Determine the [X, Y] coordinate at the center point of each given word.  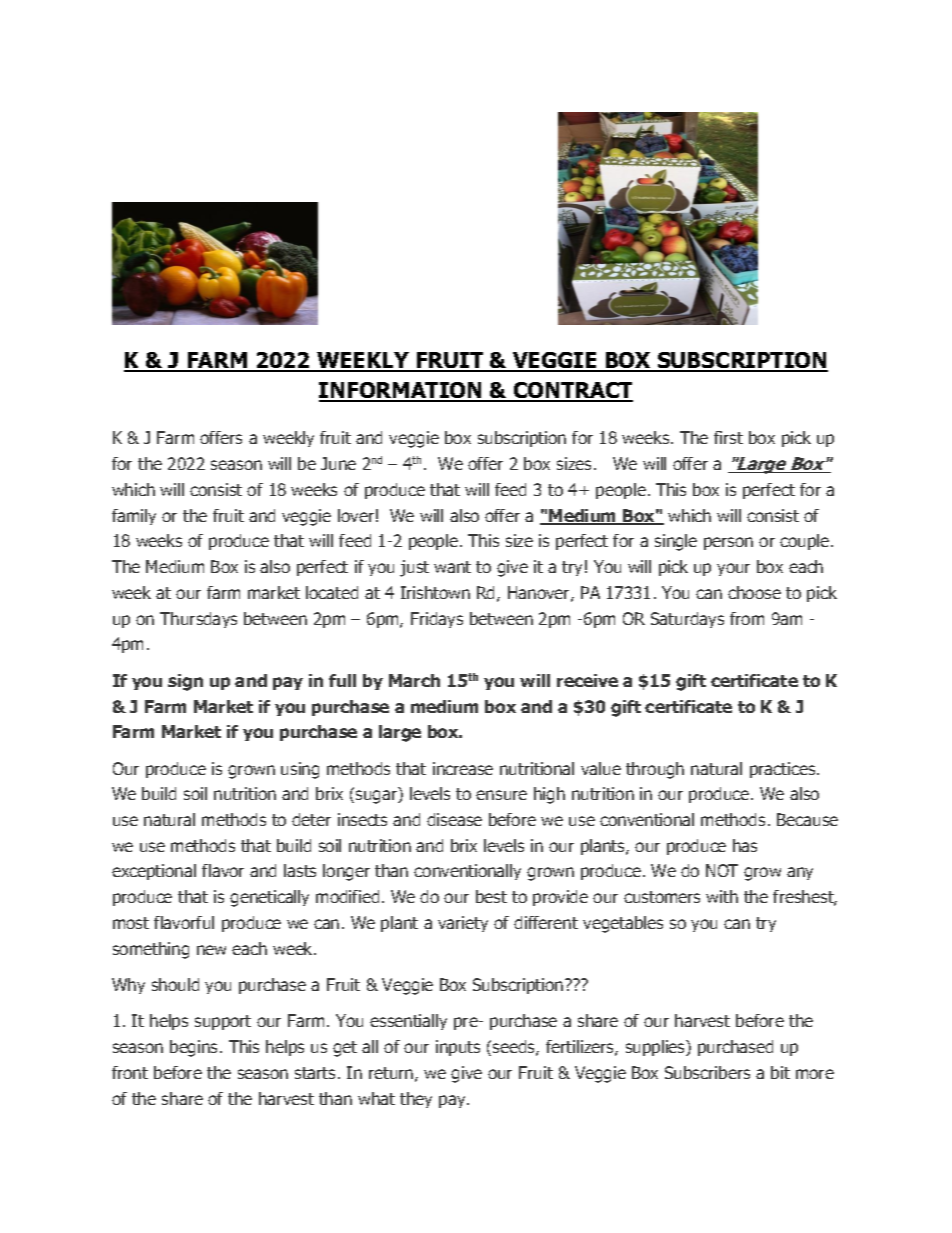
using [300, 770]
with [722, 896]
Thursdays [198, 620]
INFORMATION [401, 391]
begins [195, 1048]
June [338, 463]
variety [463, 924]
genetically [269, 898]
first [728, 437]
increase [463, 768]
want [452, 567]
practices [784, 770]
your [733, 569]
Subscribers [707, 1072]
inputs [458, 1048]
